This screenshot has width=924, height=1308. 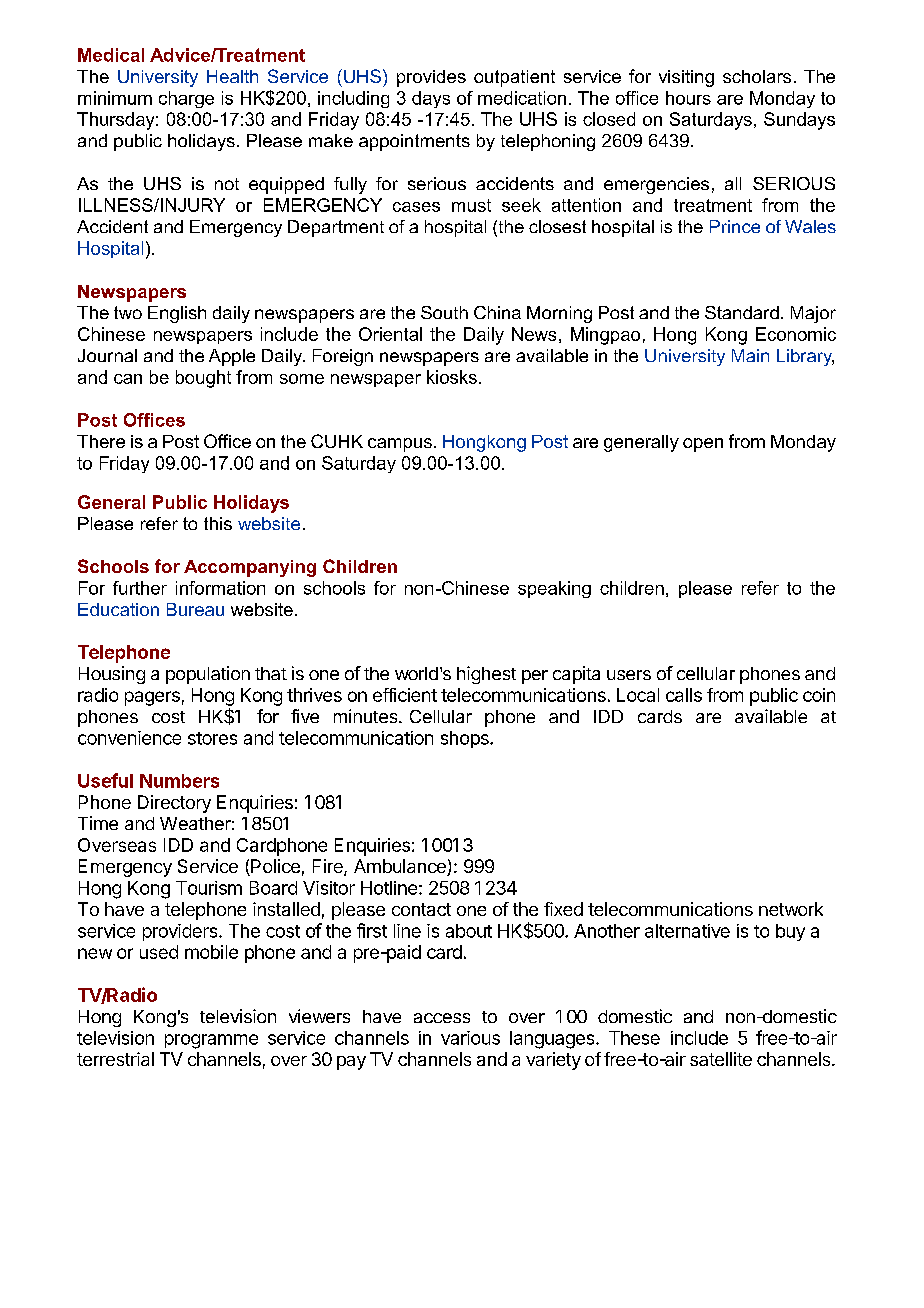 I want to click on programme, so click(x=211, y=1041).
